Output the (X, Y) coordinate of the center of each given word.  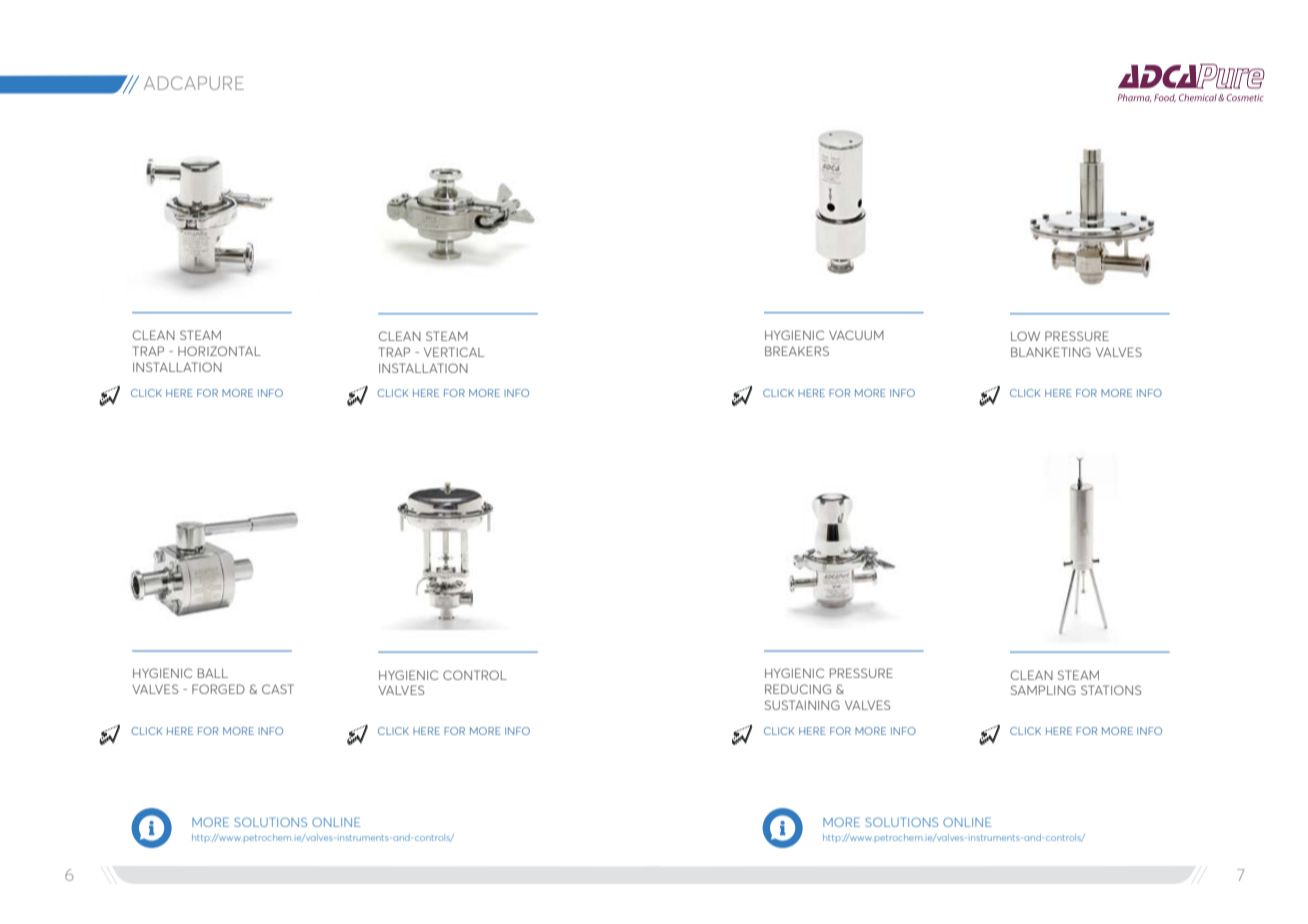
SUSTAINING (802, 705)
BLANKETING (1051, 352)
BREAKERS (797, 351)
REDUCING (798, 689)
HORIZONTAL (219, 351)
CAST (278, 689)
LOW (1025, 336)
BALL (213, 673)
